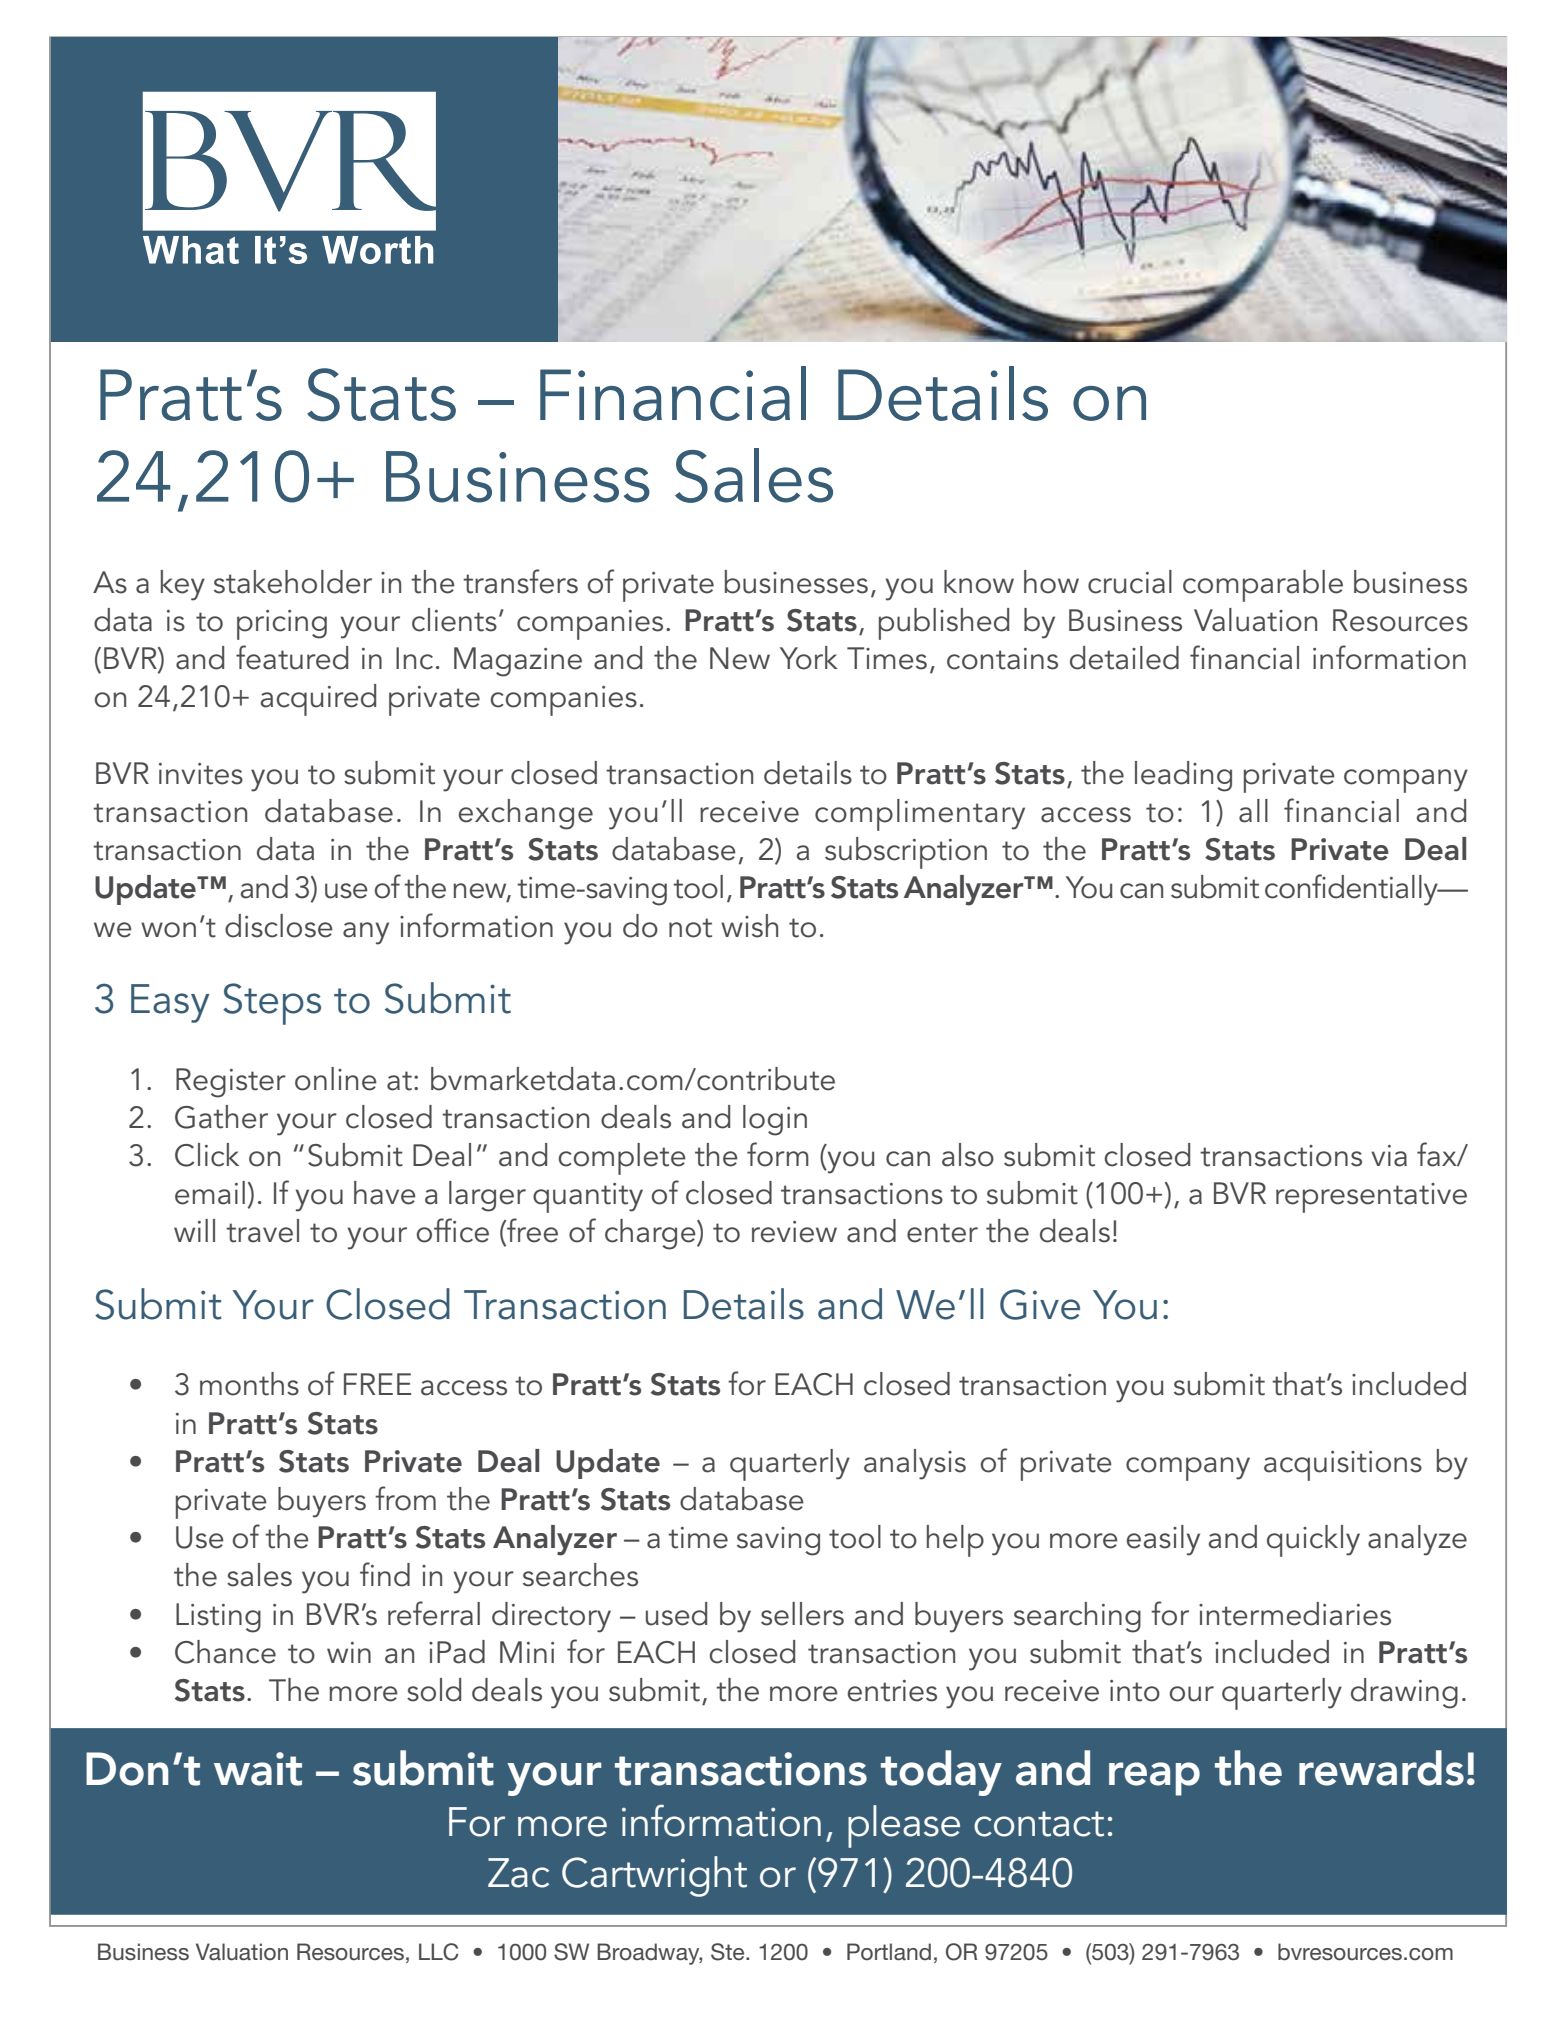 The width and height of the screenshot is (1560, 2018). What do you see at coordinates (1343, 1466) in the screenshot?
I see `acquisitions` at bounding box center [1343, 1466].
